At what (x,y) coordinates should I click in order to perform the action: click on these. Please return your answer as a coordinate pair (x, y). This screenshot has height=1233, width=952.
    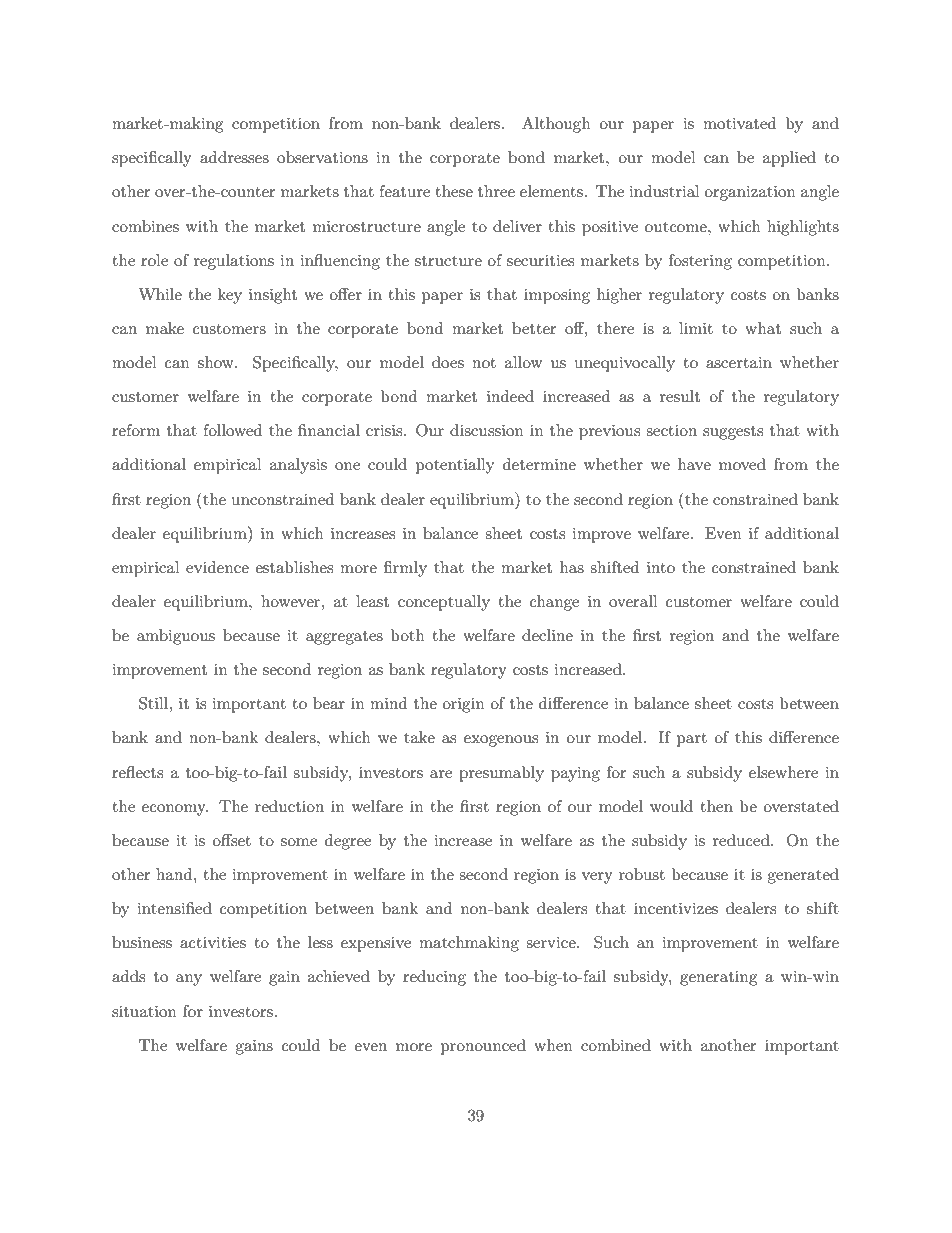
    Looking at the image, I should click on (454, 191).
